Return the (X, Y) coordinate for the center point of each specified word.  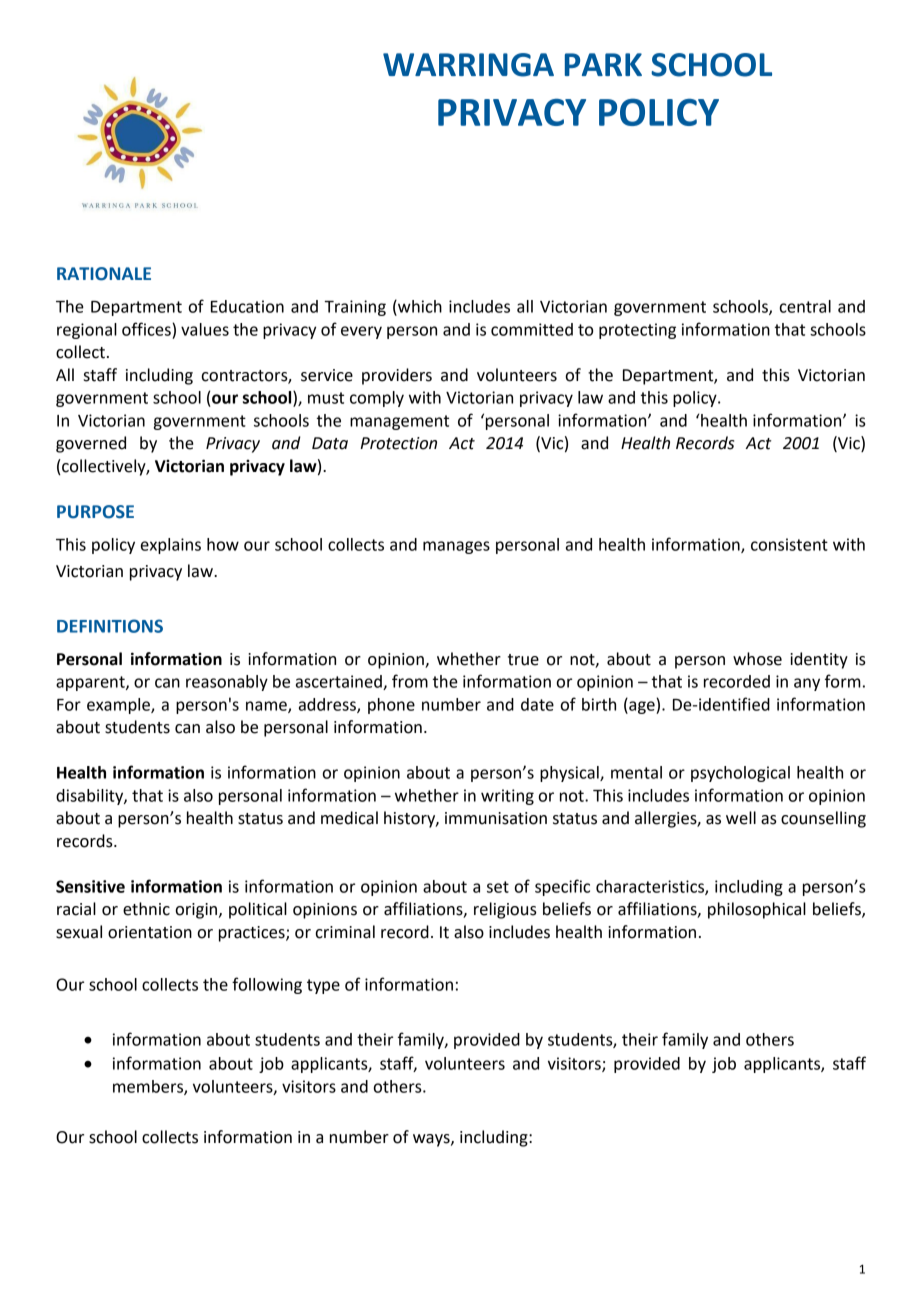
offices (147, 329)
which (419, 306)
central (805, 306)
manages (456, 547)
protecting (637, 331)
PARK (603, 64)
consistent (789, 544)
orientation (150, 932)
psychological (740, 774)
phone (391, 706)
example (119, 706)
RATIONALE (104, 274)
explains (171, 546)
